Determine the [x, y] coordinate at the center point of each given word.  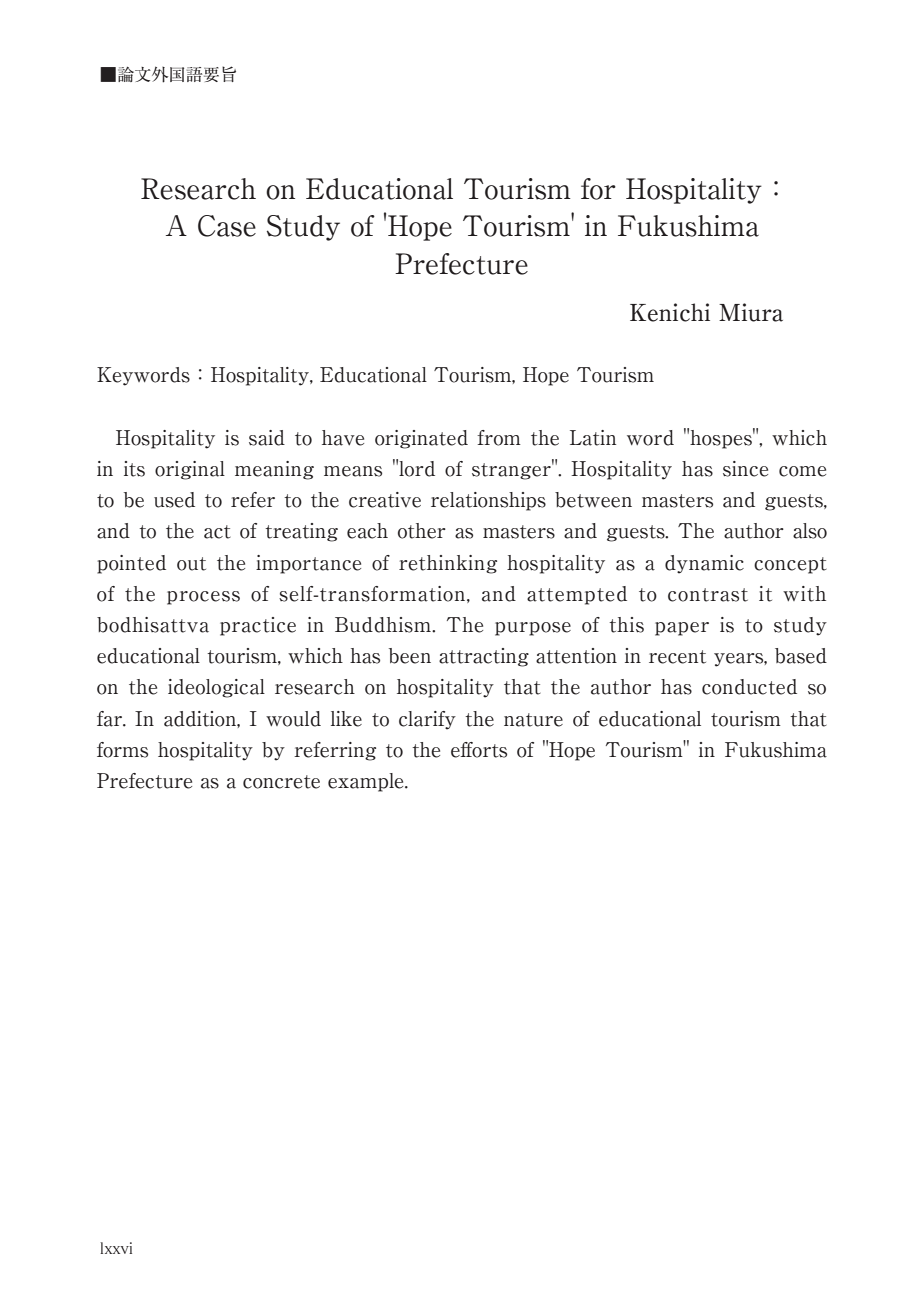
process [203, 598]
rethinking [448, 564]
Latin [593, 438]
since [745, 469]
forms [122, 750]
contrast [708, 595]
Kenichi [670, 312]
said [267, 438]
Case [227, 226]
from [499, 438]
